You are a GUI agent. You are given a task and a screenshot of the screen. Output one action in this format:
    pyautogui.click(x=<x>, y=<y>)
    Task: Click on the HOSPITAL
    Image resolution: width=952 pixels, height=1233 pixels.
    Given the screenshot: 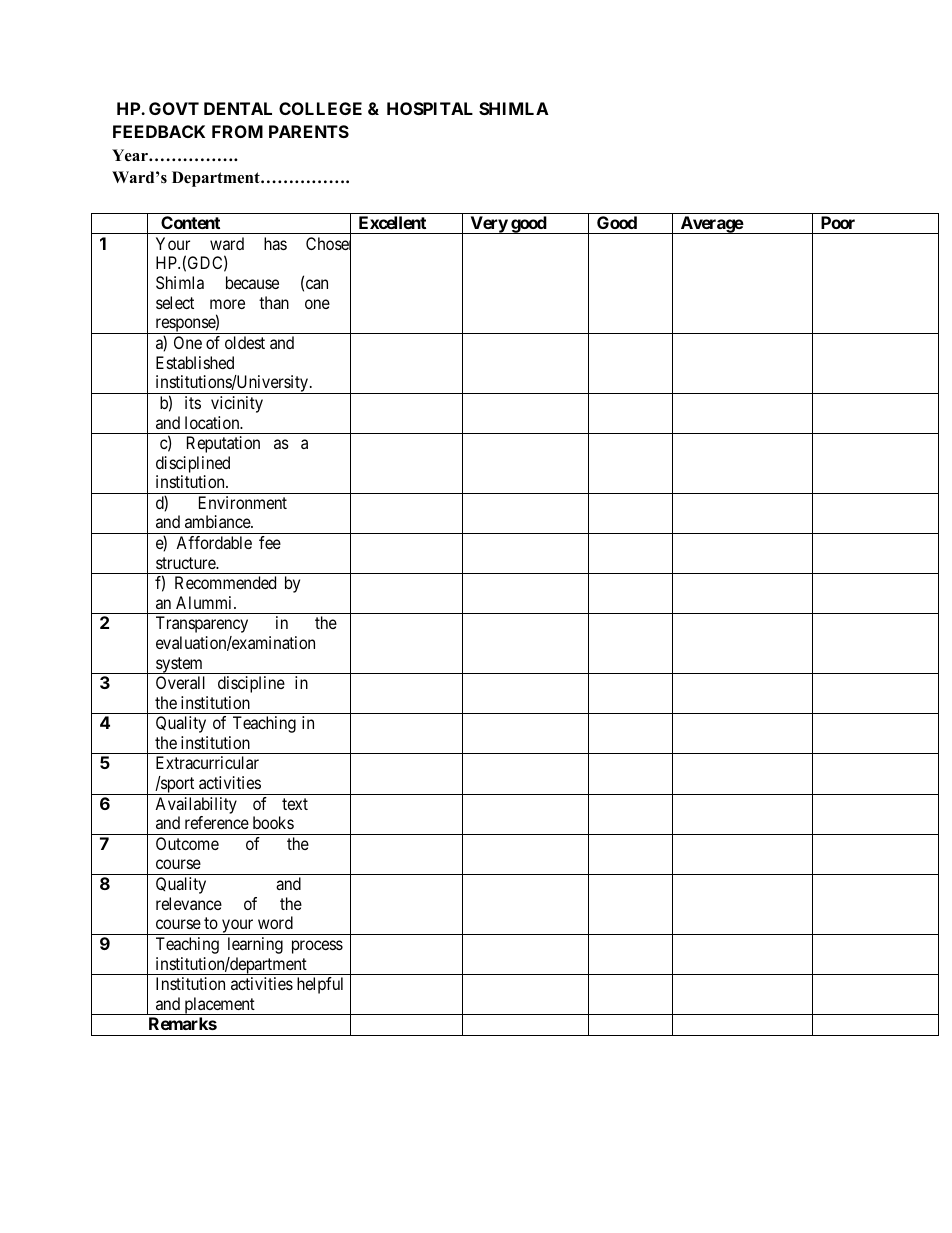 What is the action you would take?
    pyautogui.click(x=430, y=108)
